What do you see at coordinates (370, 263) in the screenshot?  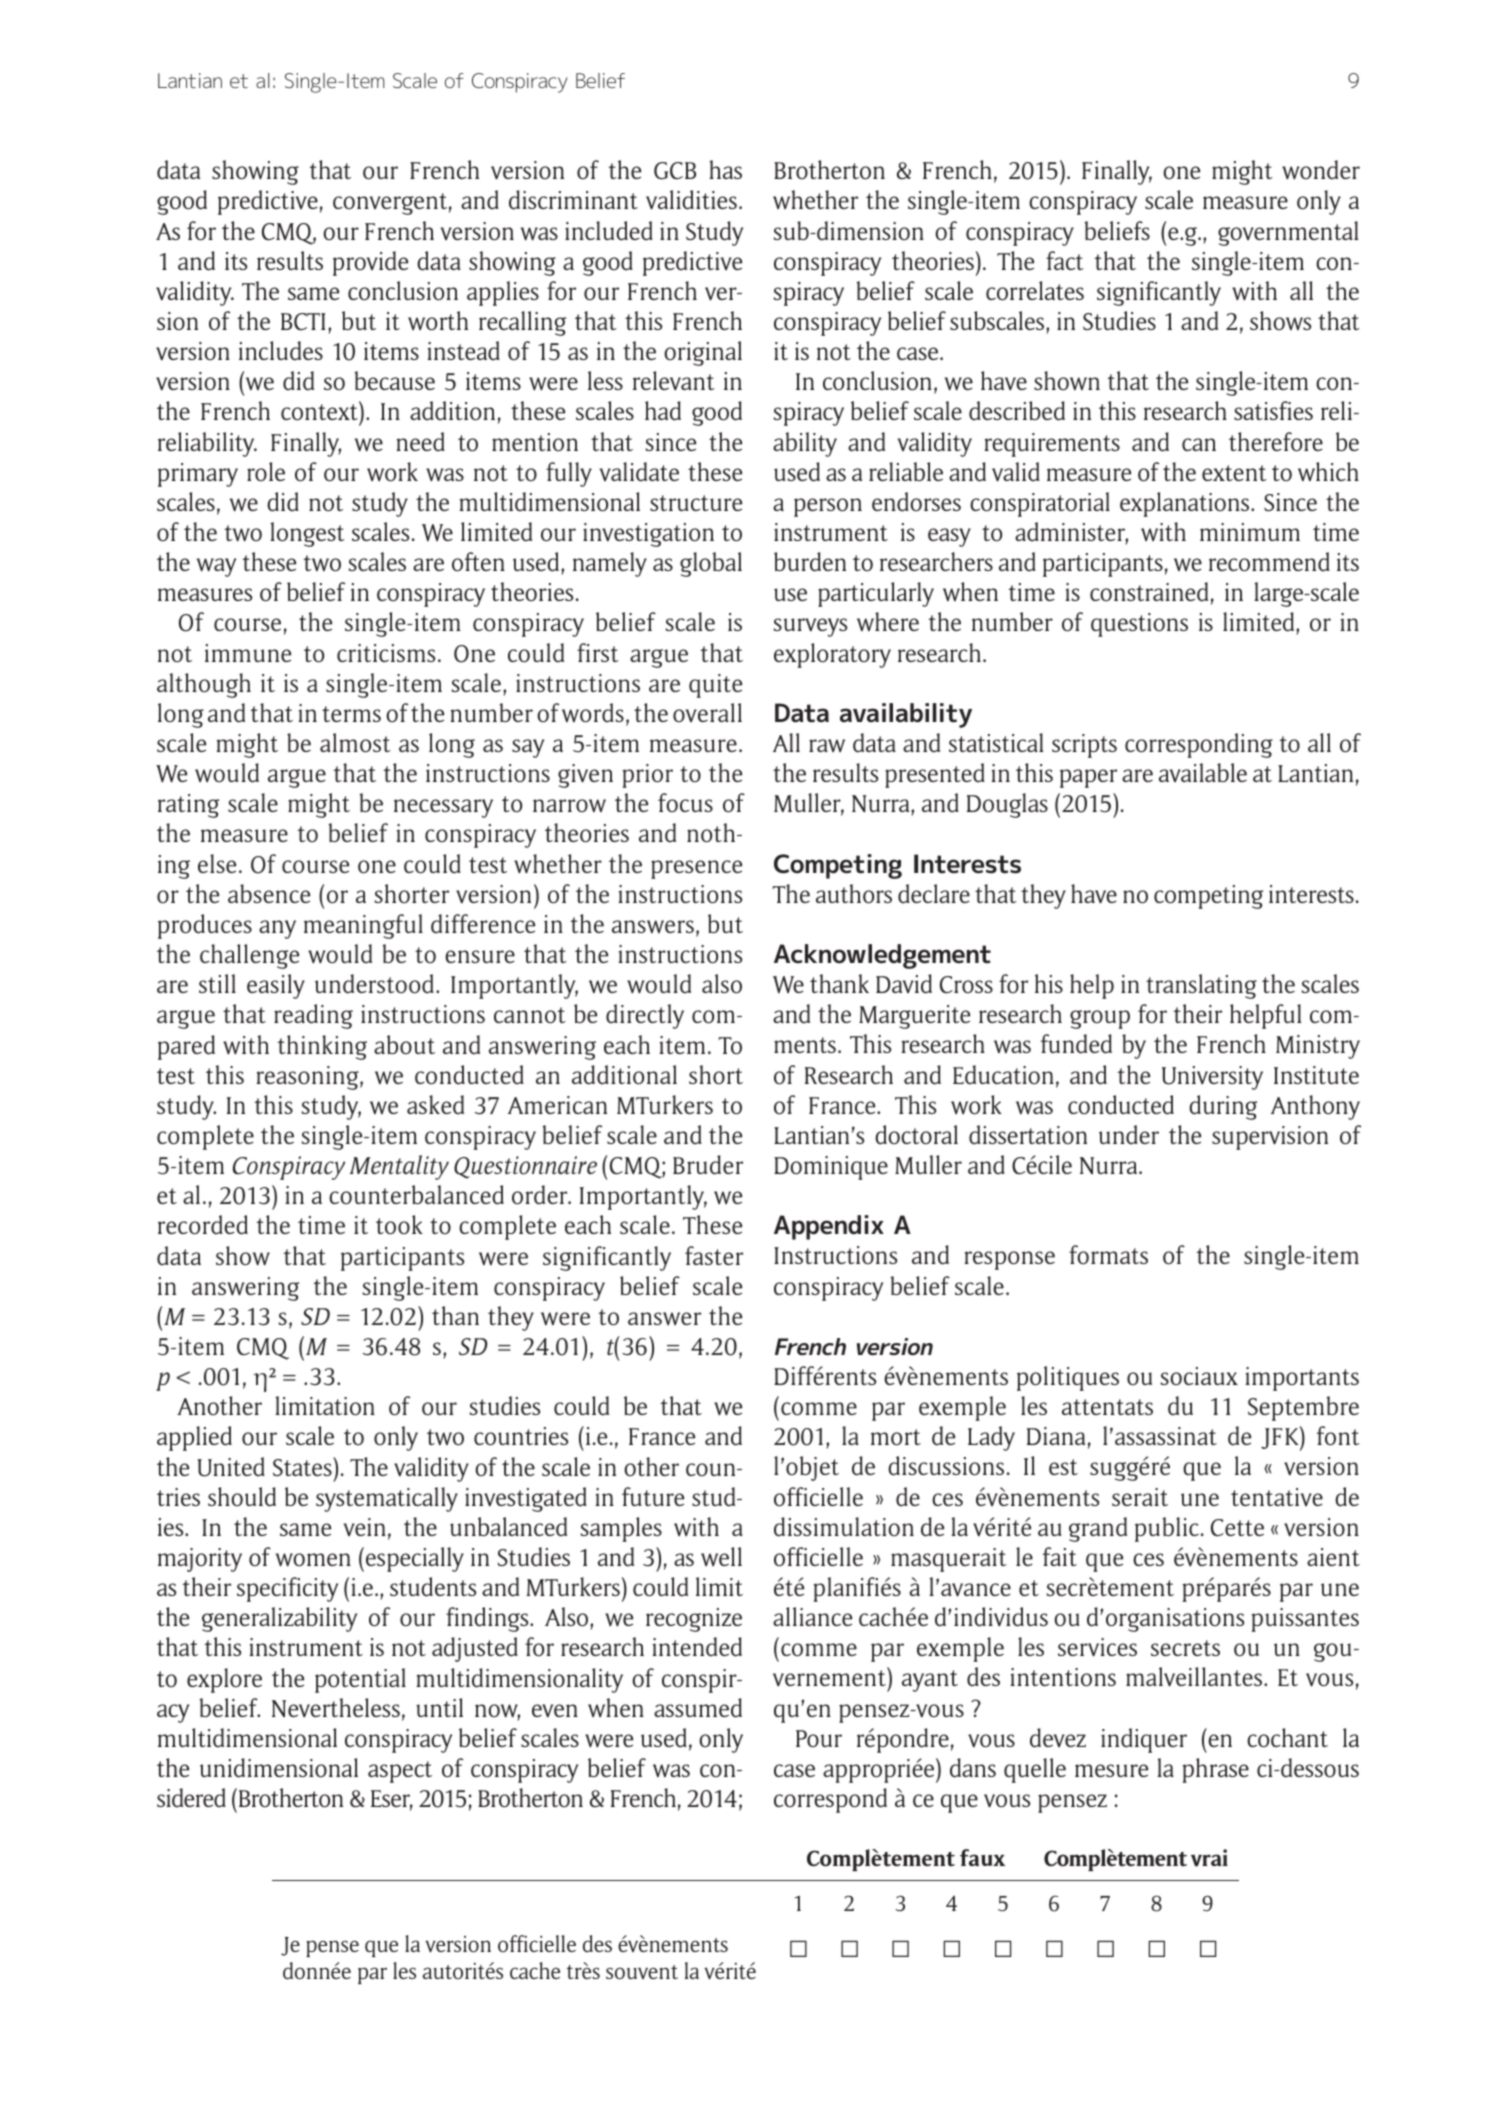 I see `provide` at bounding box center [370, 263].
